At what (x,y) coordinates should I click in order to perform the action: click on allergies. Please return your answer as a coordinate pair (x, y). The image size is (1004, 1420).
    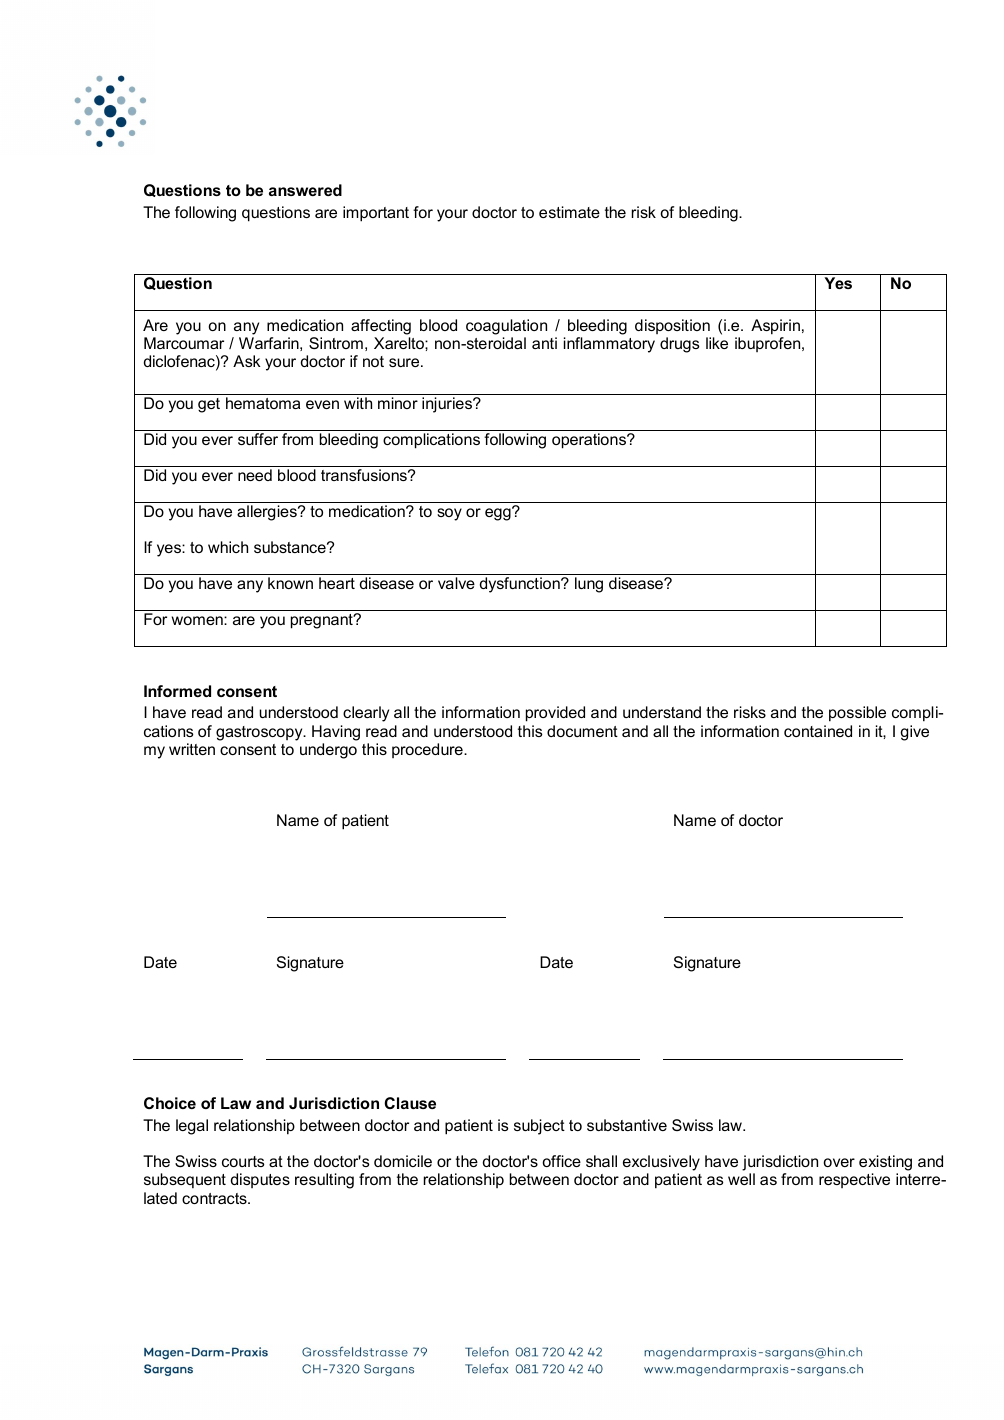
    Looking at the image, I should click on (268, 513).
